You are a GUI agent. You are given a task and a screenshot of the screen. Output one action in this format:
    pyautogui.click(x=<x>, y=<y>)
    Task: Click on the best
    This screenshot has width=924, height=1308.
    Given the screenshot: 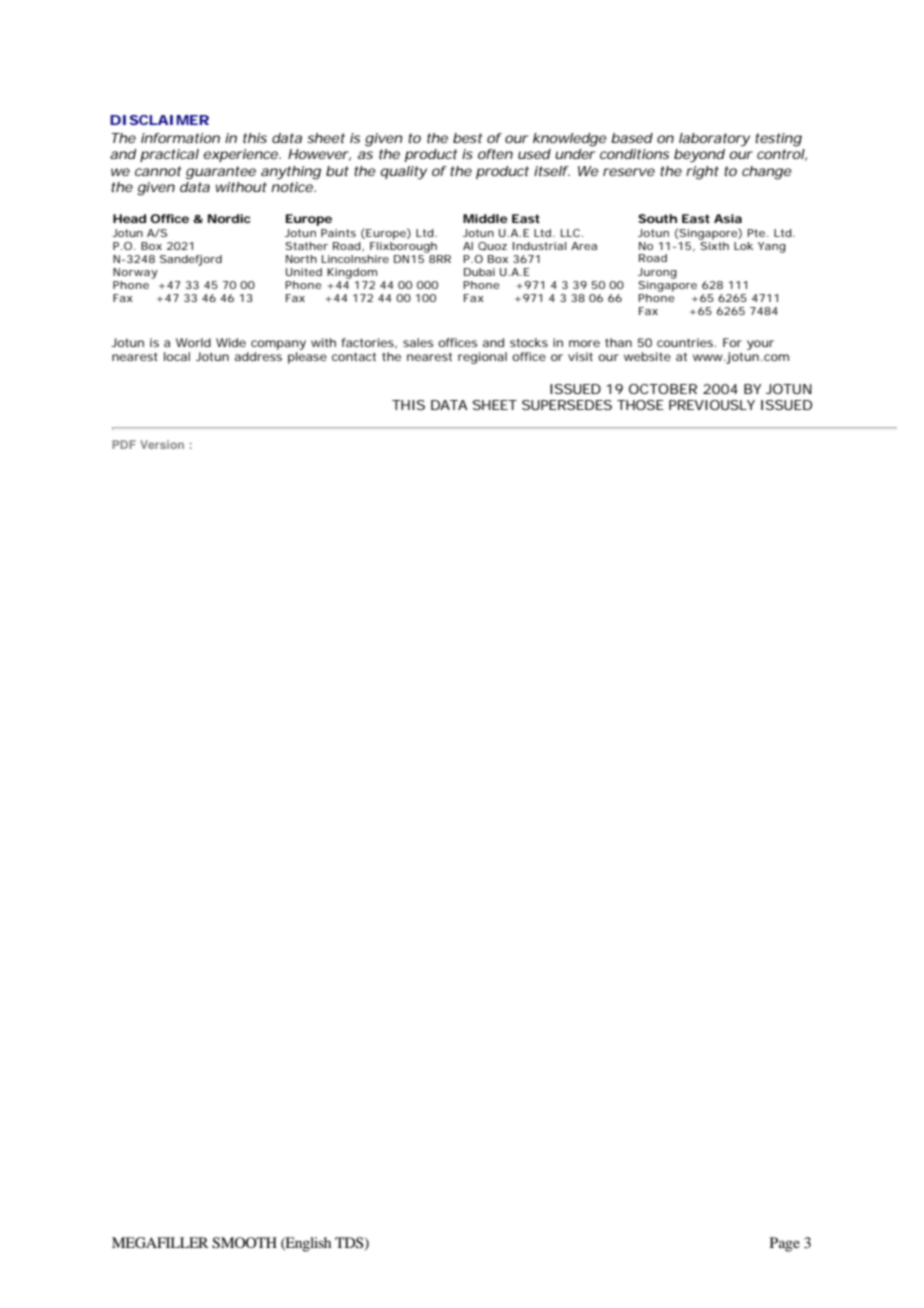 What is the action you would take?
    pyautogui.click(x=467, y=138)
